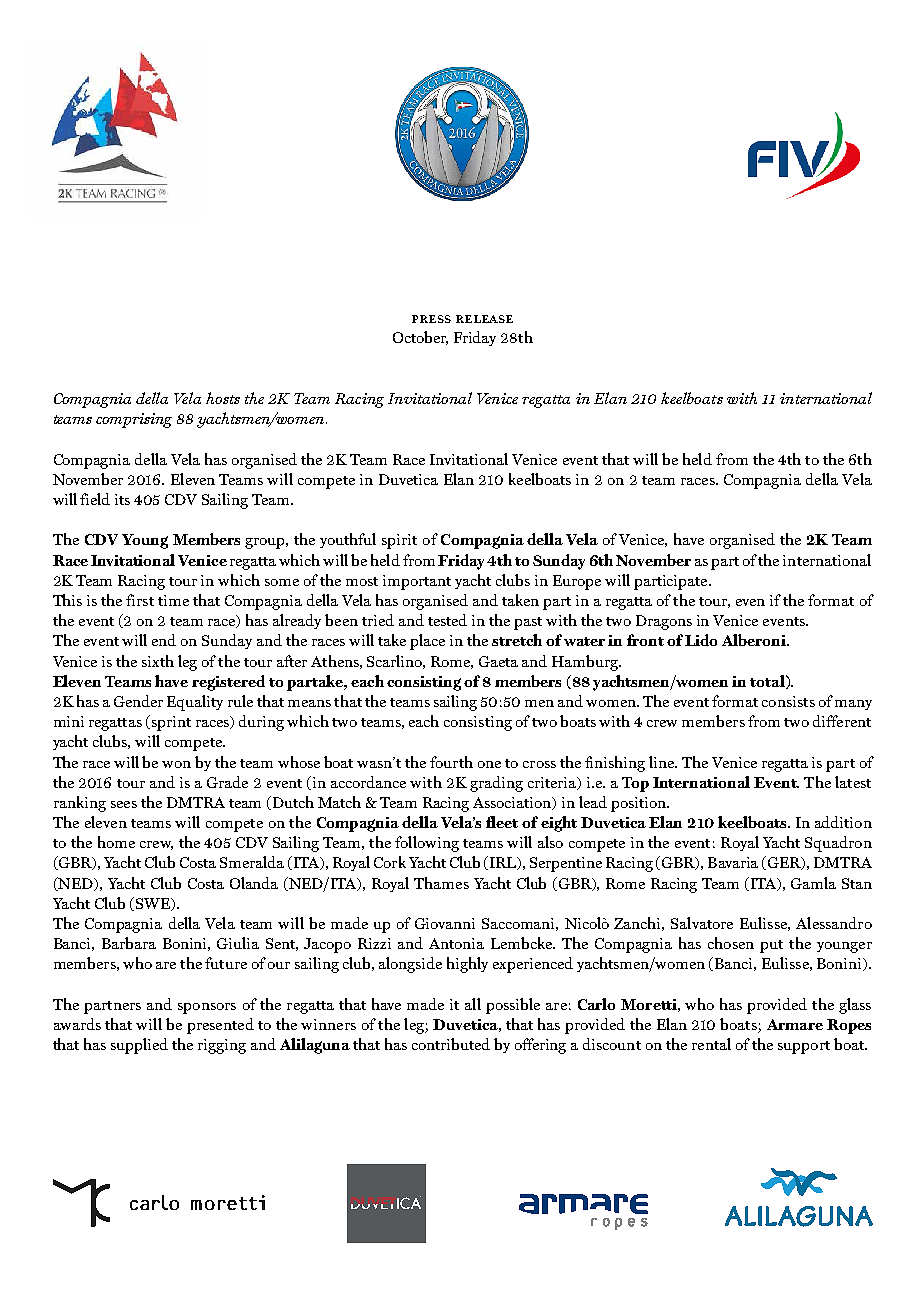  Describe the element at coordinates (399, 541) in the screenshot. I see `spirit` at that location.
